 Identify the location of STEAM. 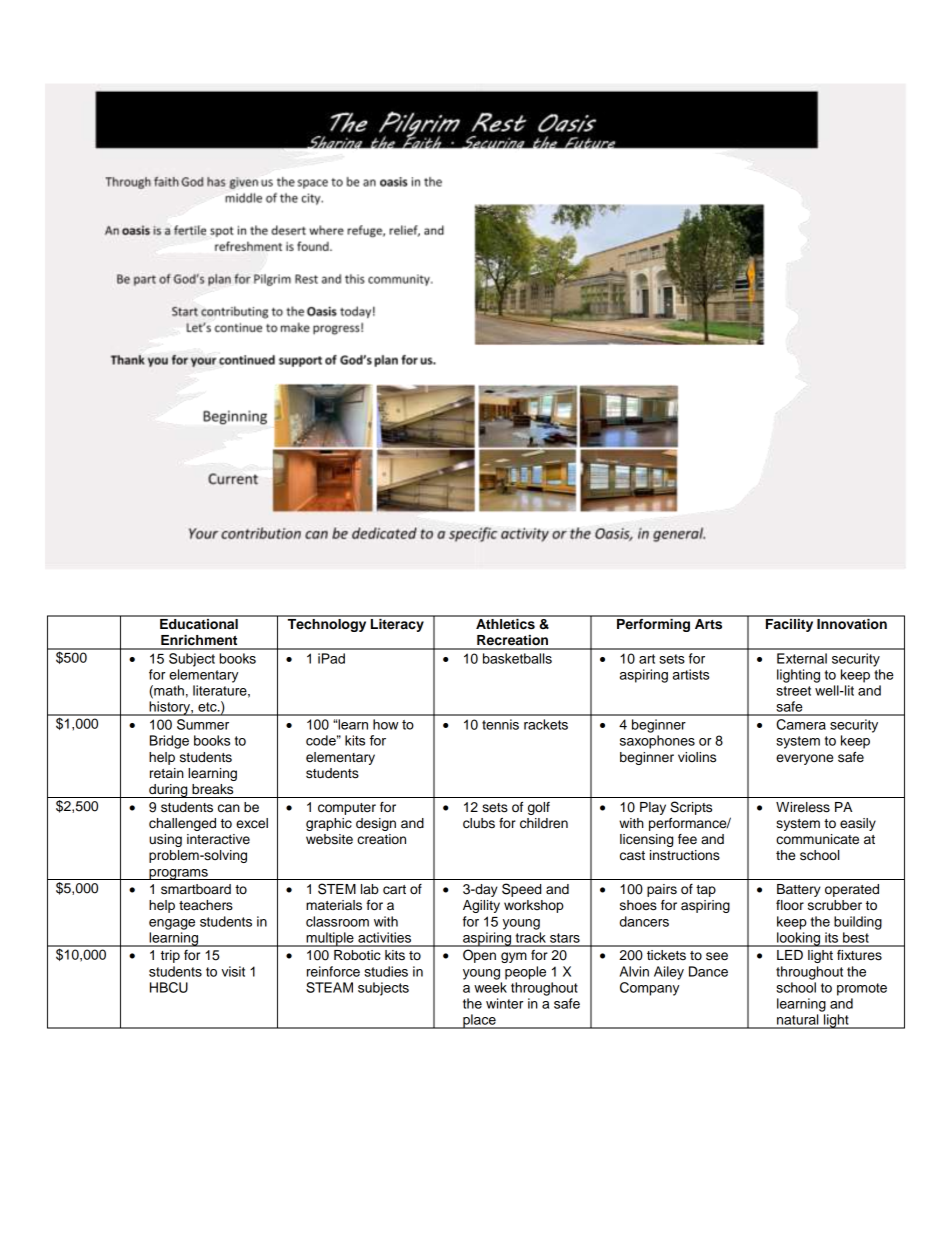
(329, 987).
